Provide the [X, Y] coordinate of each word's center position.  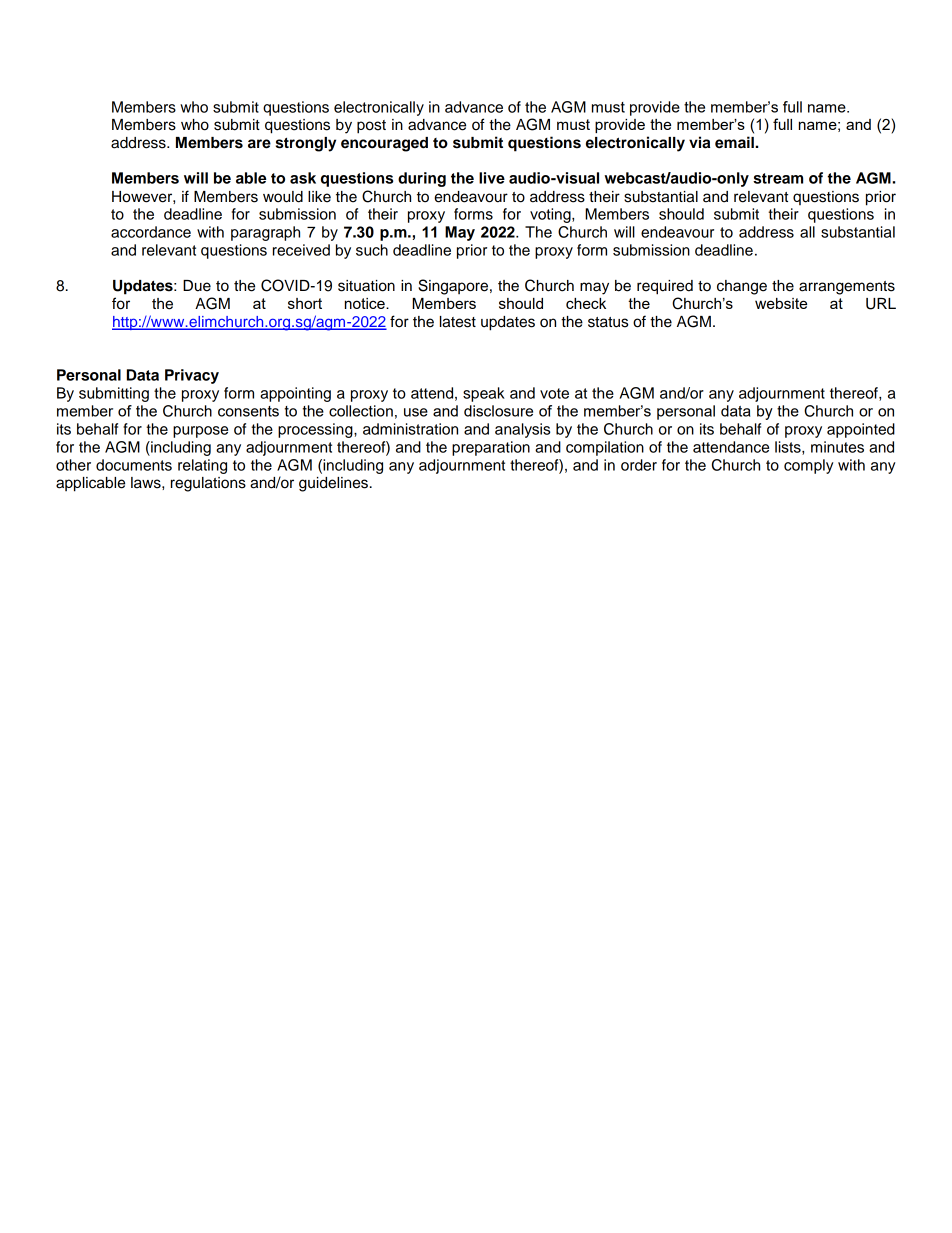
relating [202, 466]
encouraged [384, 144]
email [734, 142]
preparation [491, 448]
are [259, 144]
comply [808, 466]
